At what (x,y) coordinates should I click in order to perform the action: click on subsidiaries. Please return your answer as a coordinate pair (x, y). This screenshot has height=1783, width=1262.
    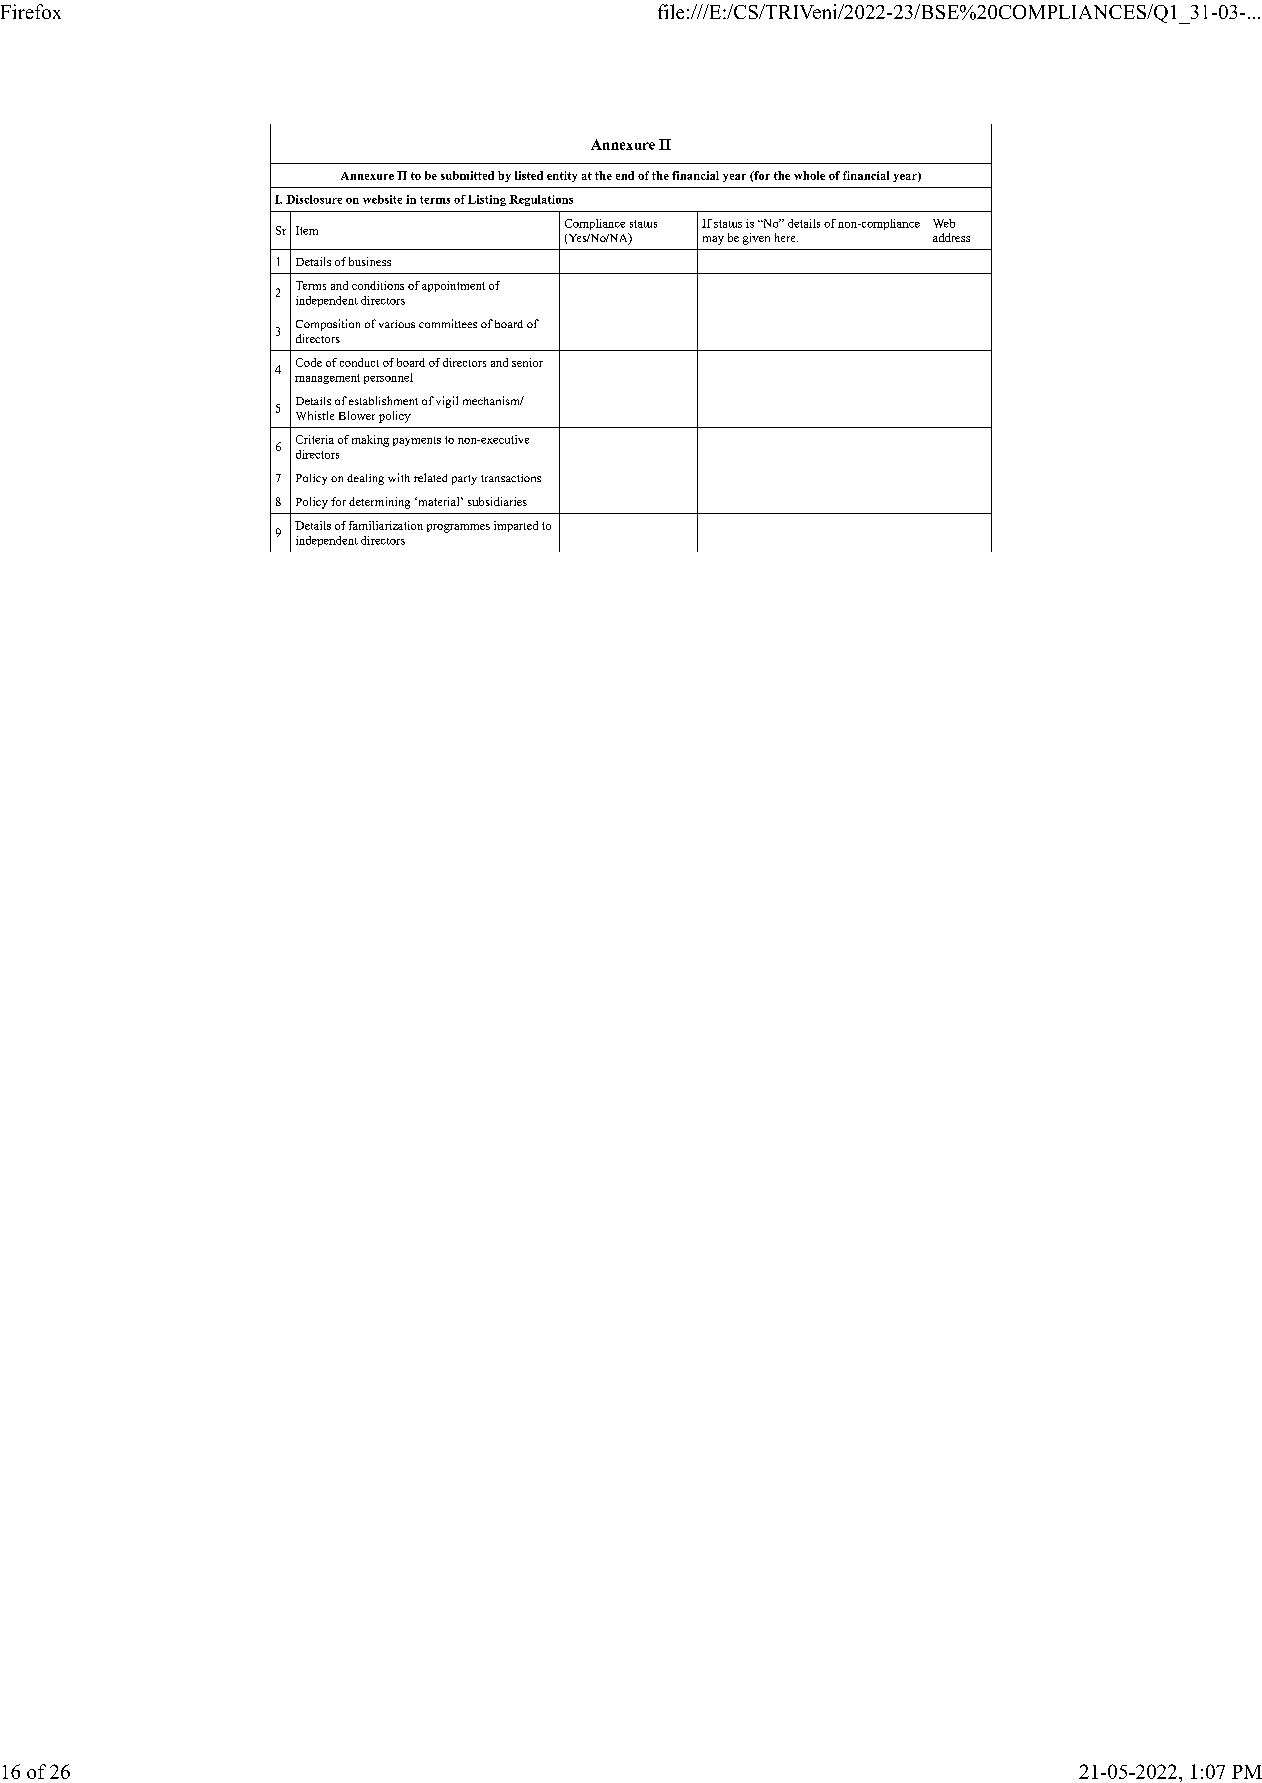
    Looking at the image, I should click on (497, 501).
